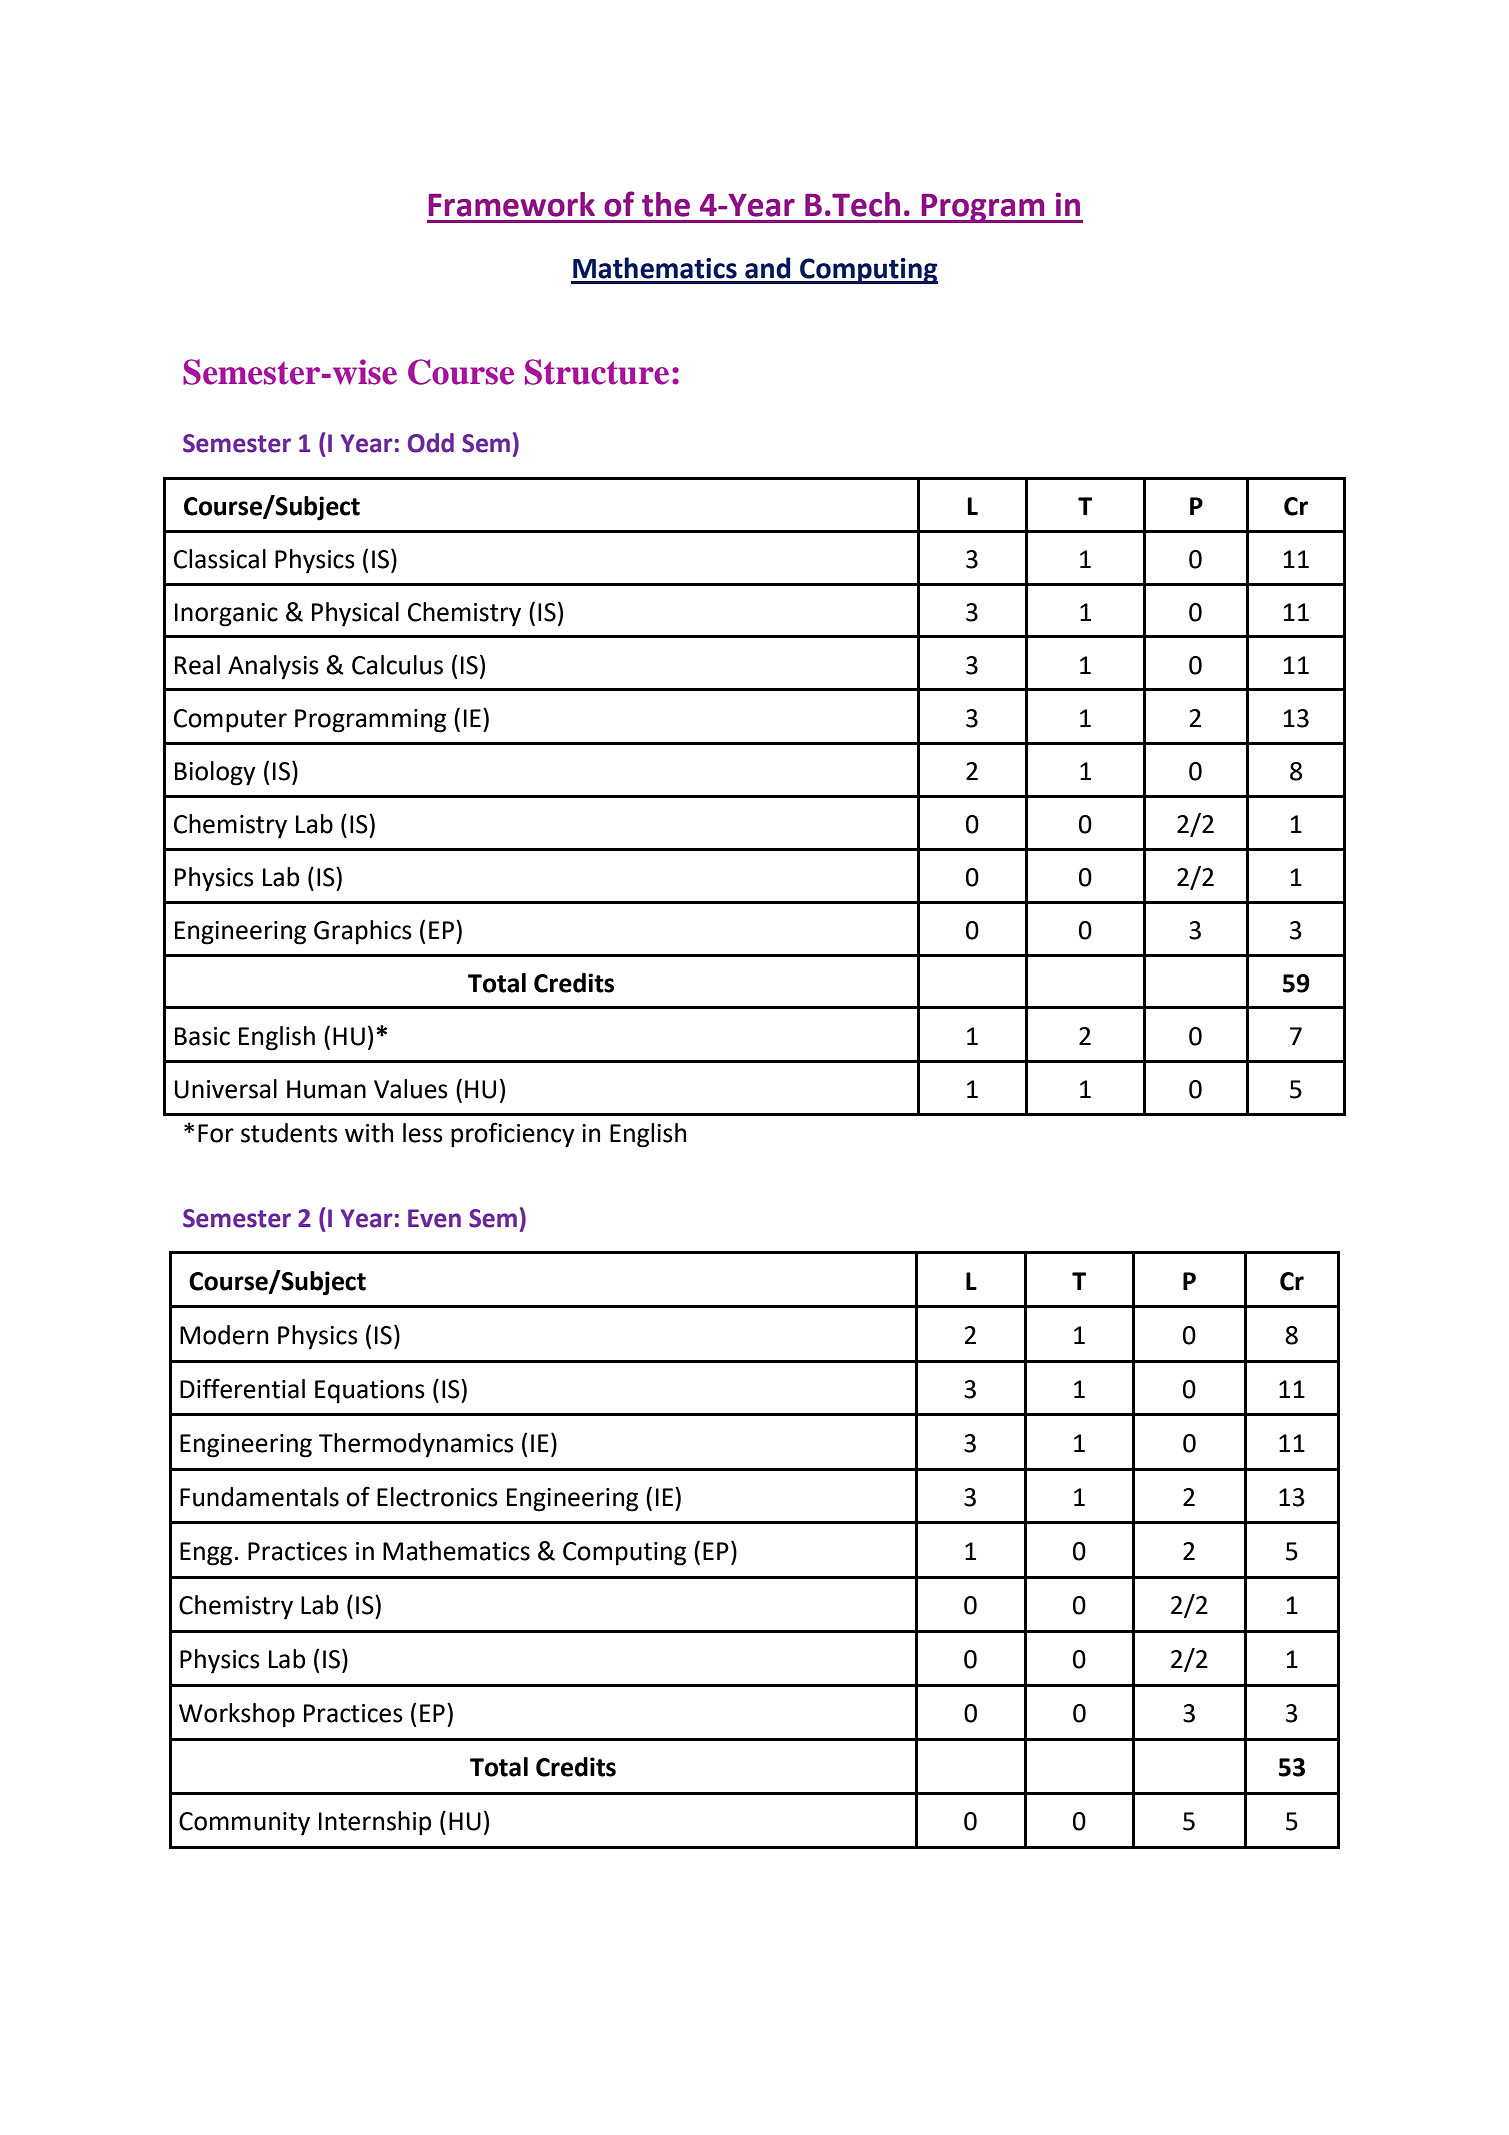  I want to click on Internship, so click(375, 1823).
